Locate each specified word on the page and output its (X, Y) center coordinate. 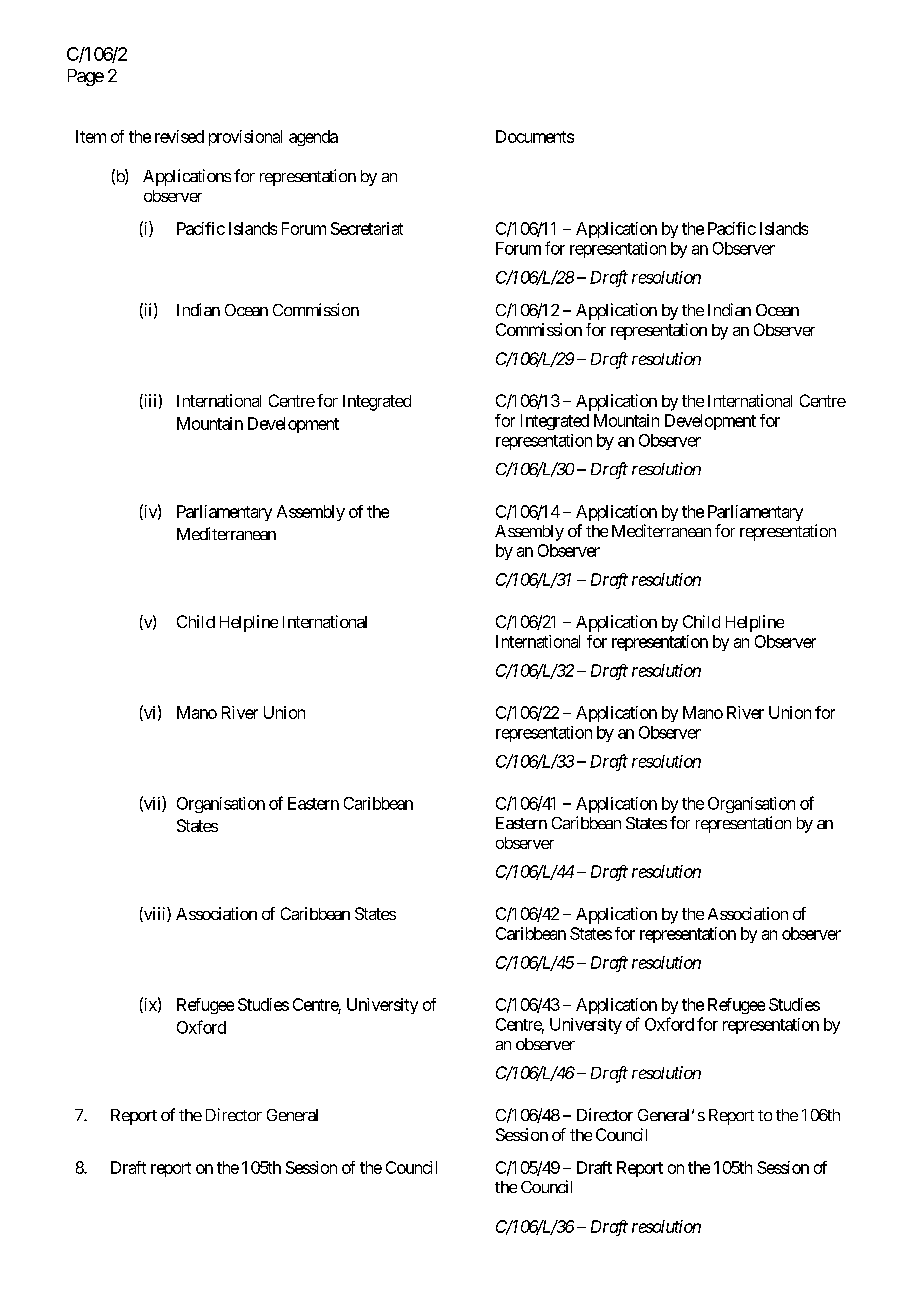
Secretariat (367, 228)
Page (86, 77)
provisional (245, 138)
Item (91, 136)
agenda (313, 138)
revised (179, 136)
